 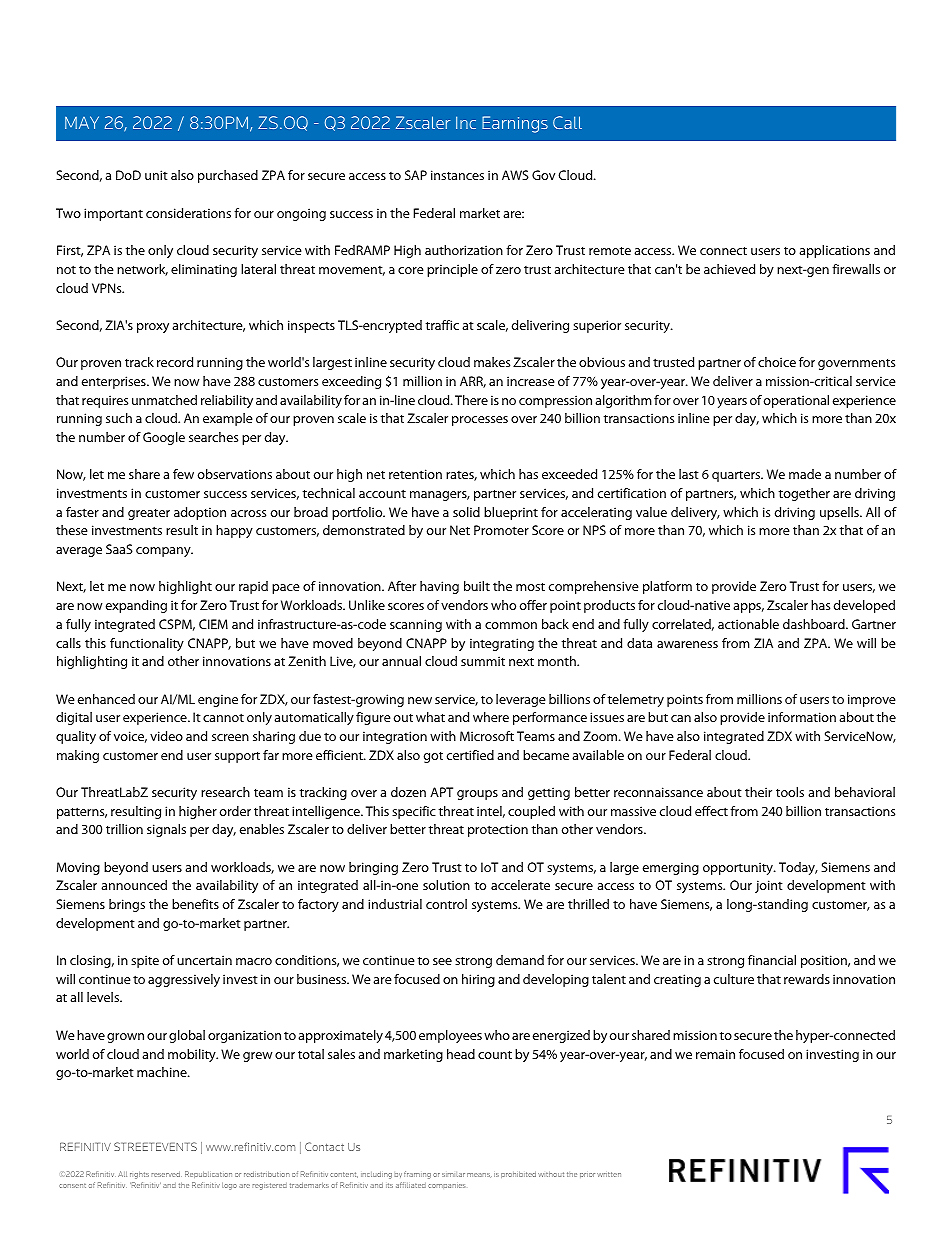 What do you see at coordinates (834, 251) in the image?
I see `applications` at bounding box center [834, 251].
